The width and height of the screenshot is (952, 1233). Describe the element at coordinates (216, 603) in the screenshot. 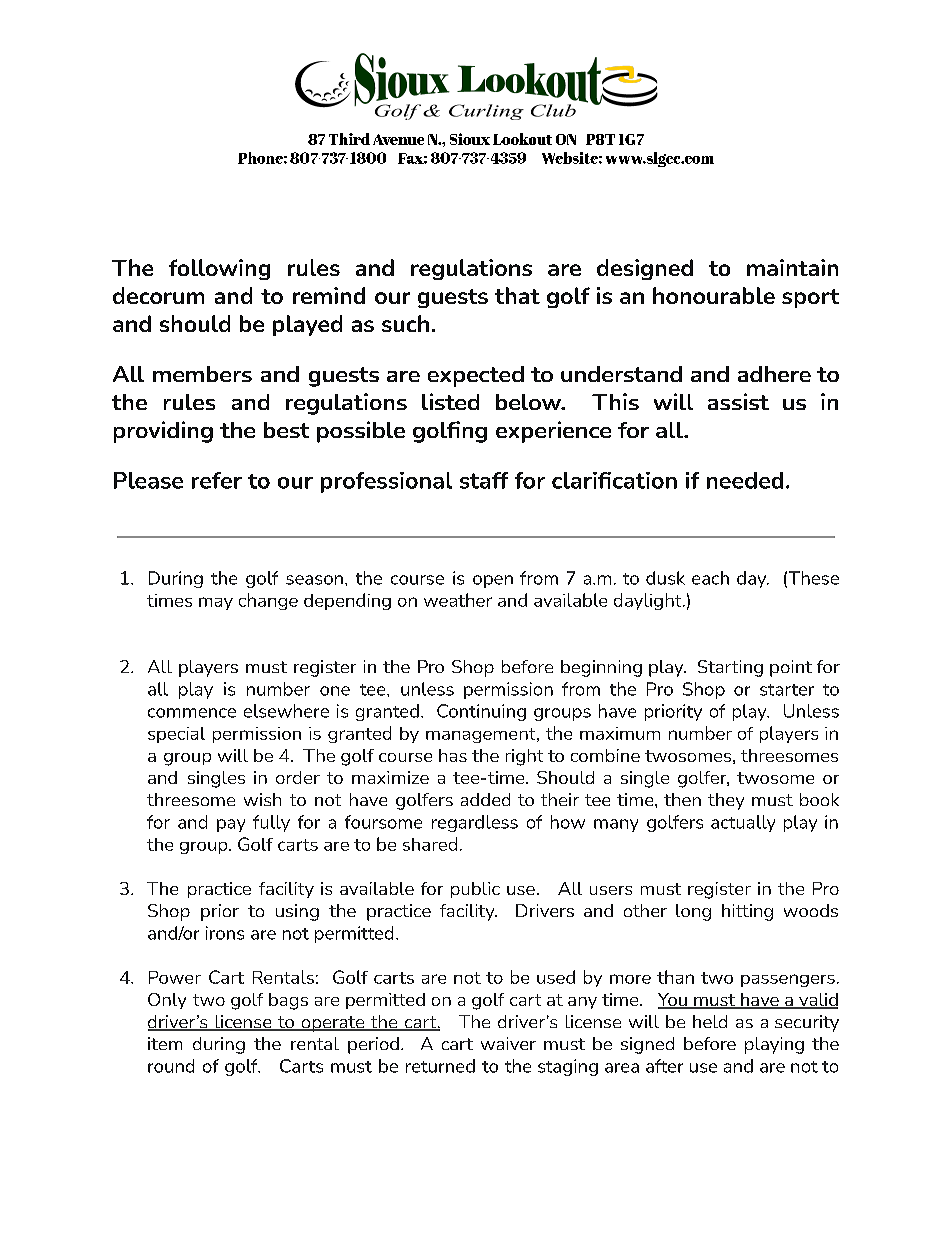

I see `may` at that location.
